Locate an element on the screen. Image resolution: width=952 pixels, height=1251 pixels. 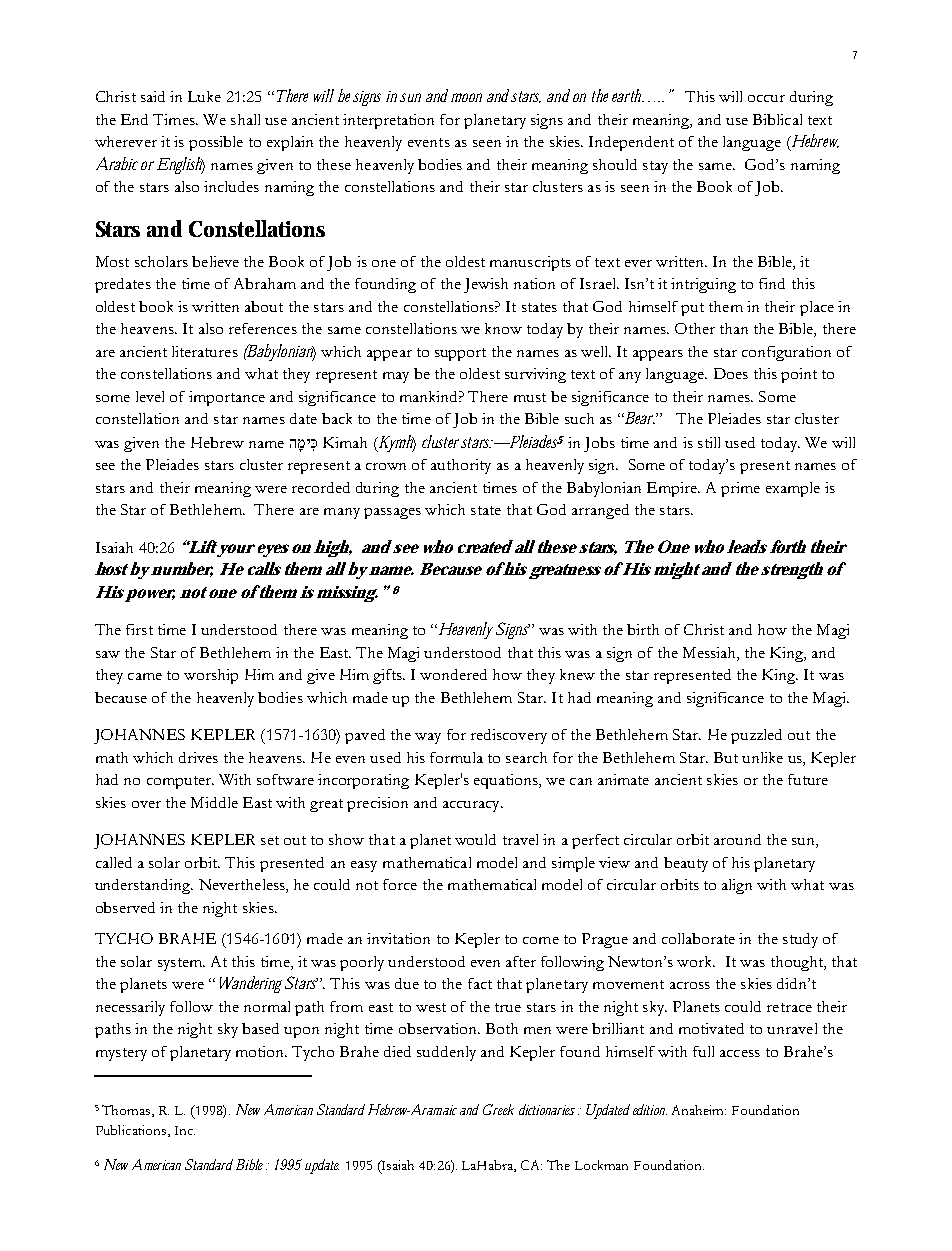
Thomas is located at coordinates (127, 1111).
